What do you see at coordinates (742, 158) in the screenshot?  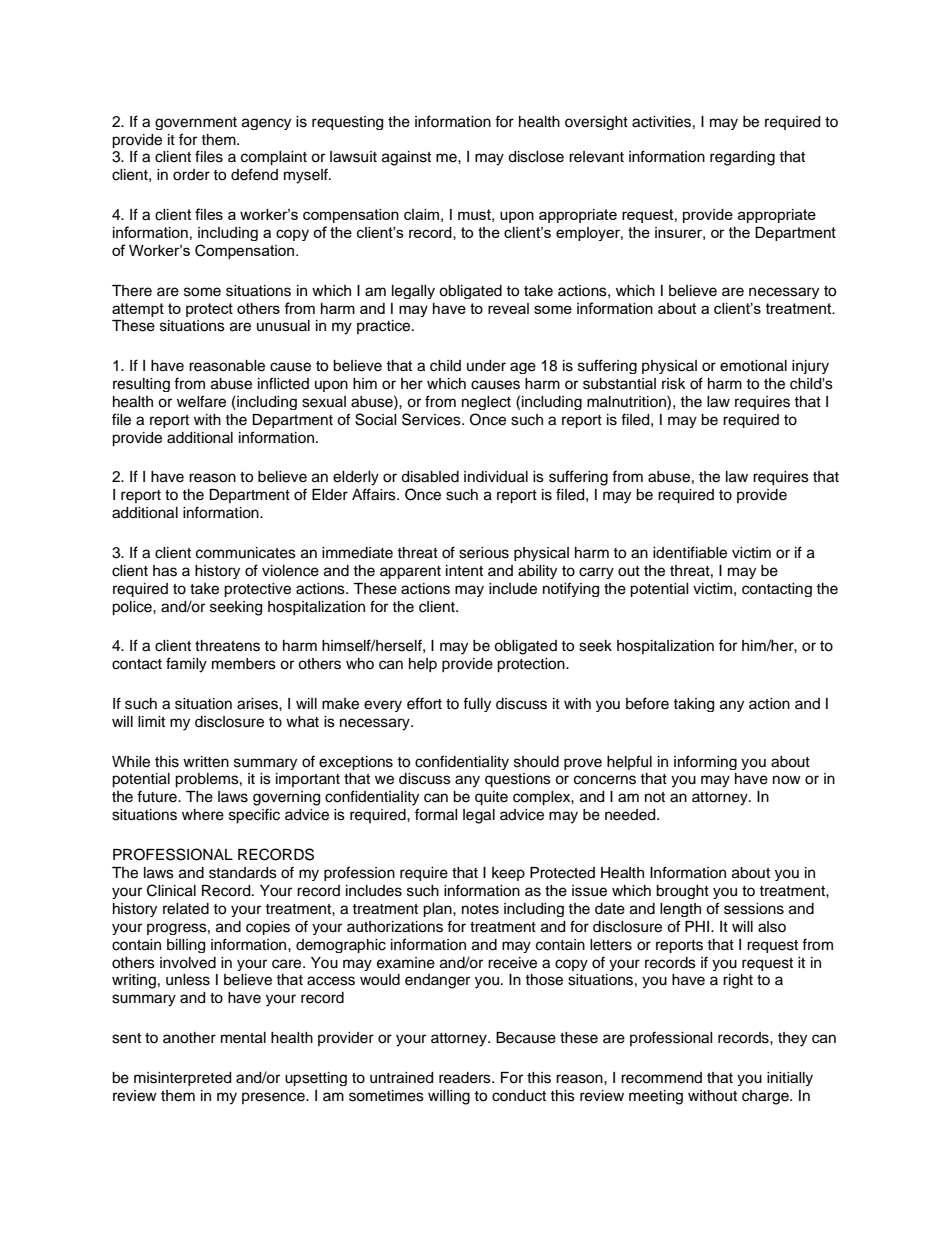 I see `regarding` at bounding box center [742, 158].
